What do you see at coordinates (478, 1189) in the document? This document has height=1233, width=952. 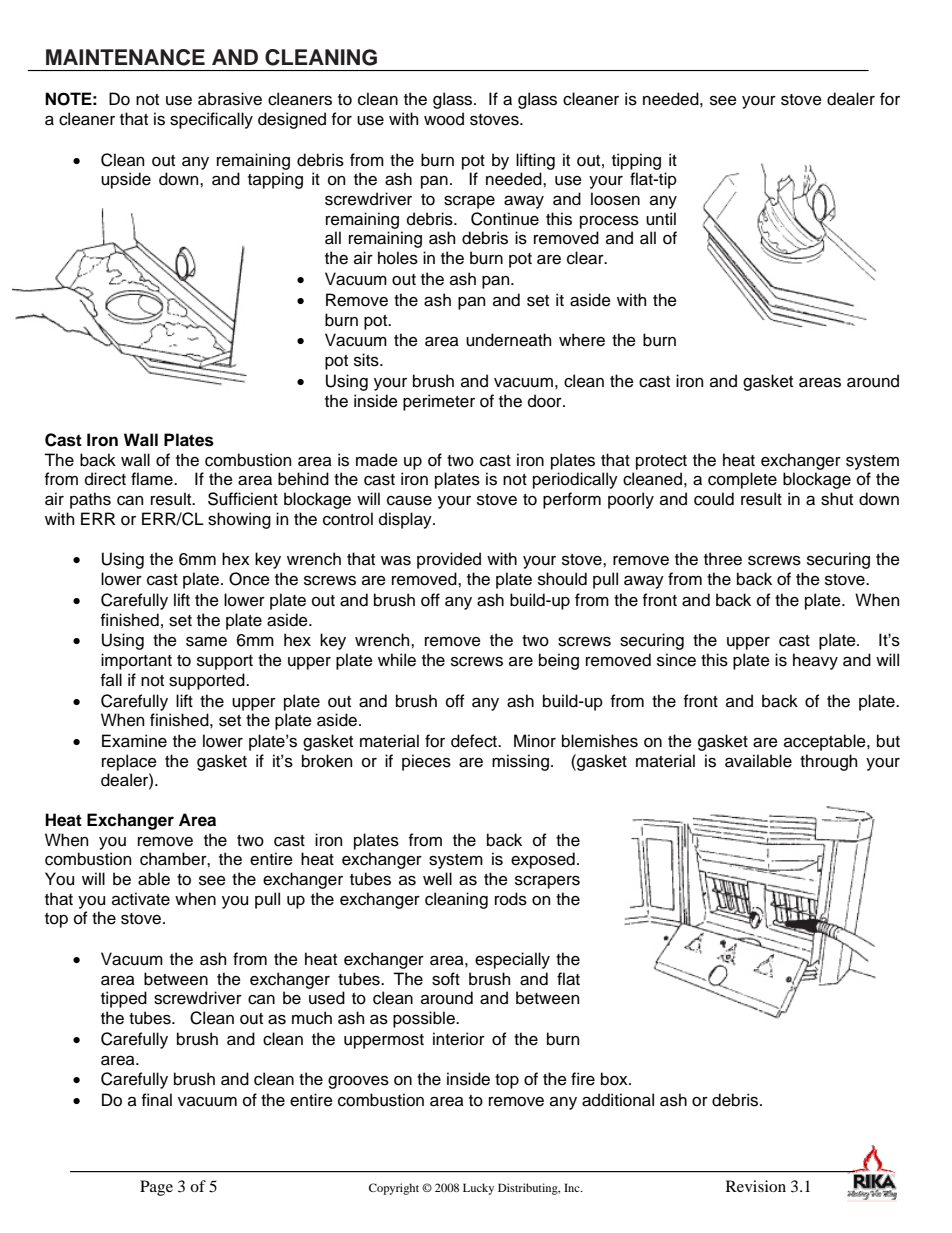 I see `Lucky` at bounding box center [478, 1189].
